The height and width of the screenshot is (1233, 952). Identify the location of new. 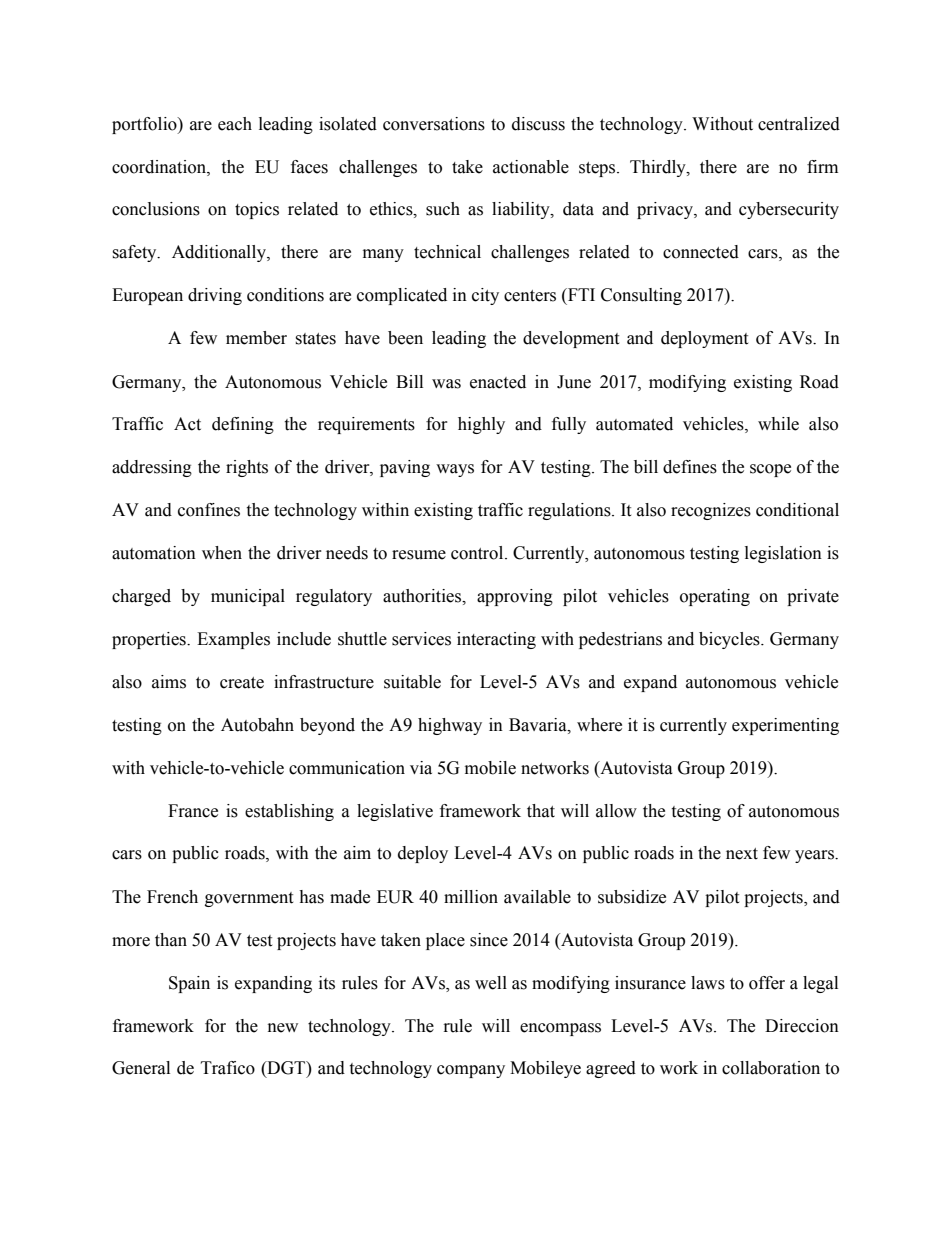
(283, 1028).
